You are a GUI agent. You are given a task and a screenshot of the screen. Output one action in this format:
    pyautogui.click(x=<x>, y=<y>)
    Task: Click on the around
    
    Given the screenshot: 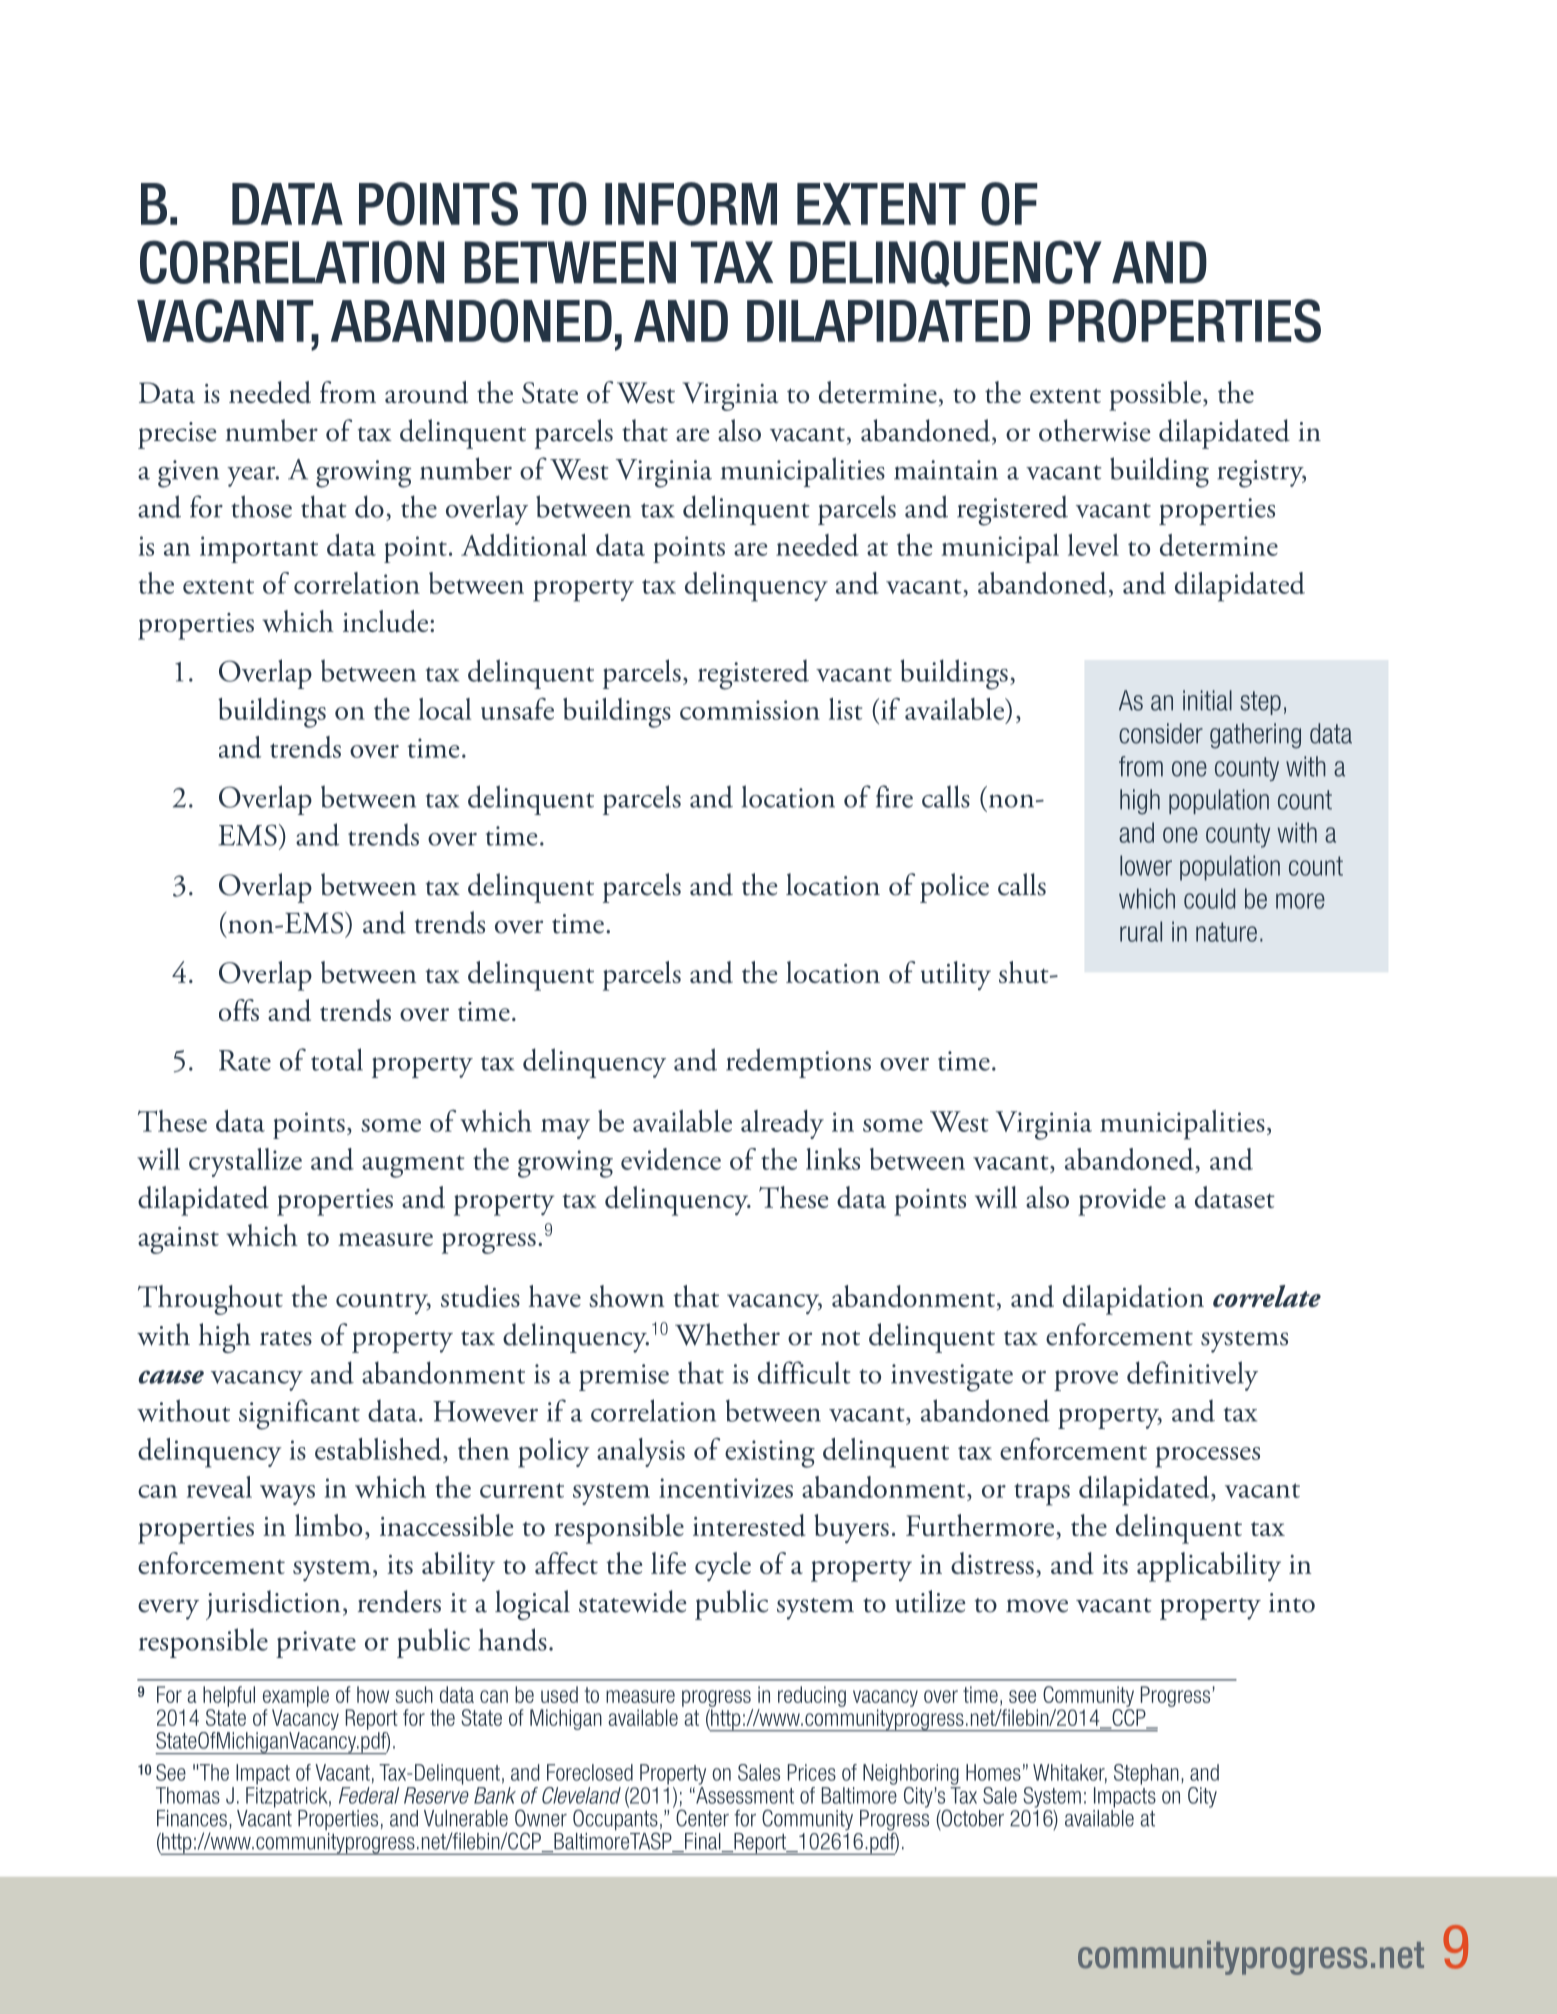 What is the action you would take?
    pyautogui.click(x=426, y=392)
